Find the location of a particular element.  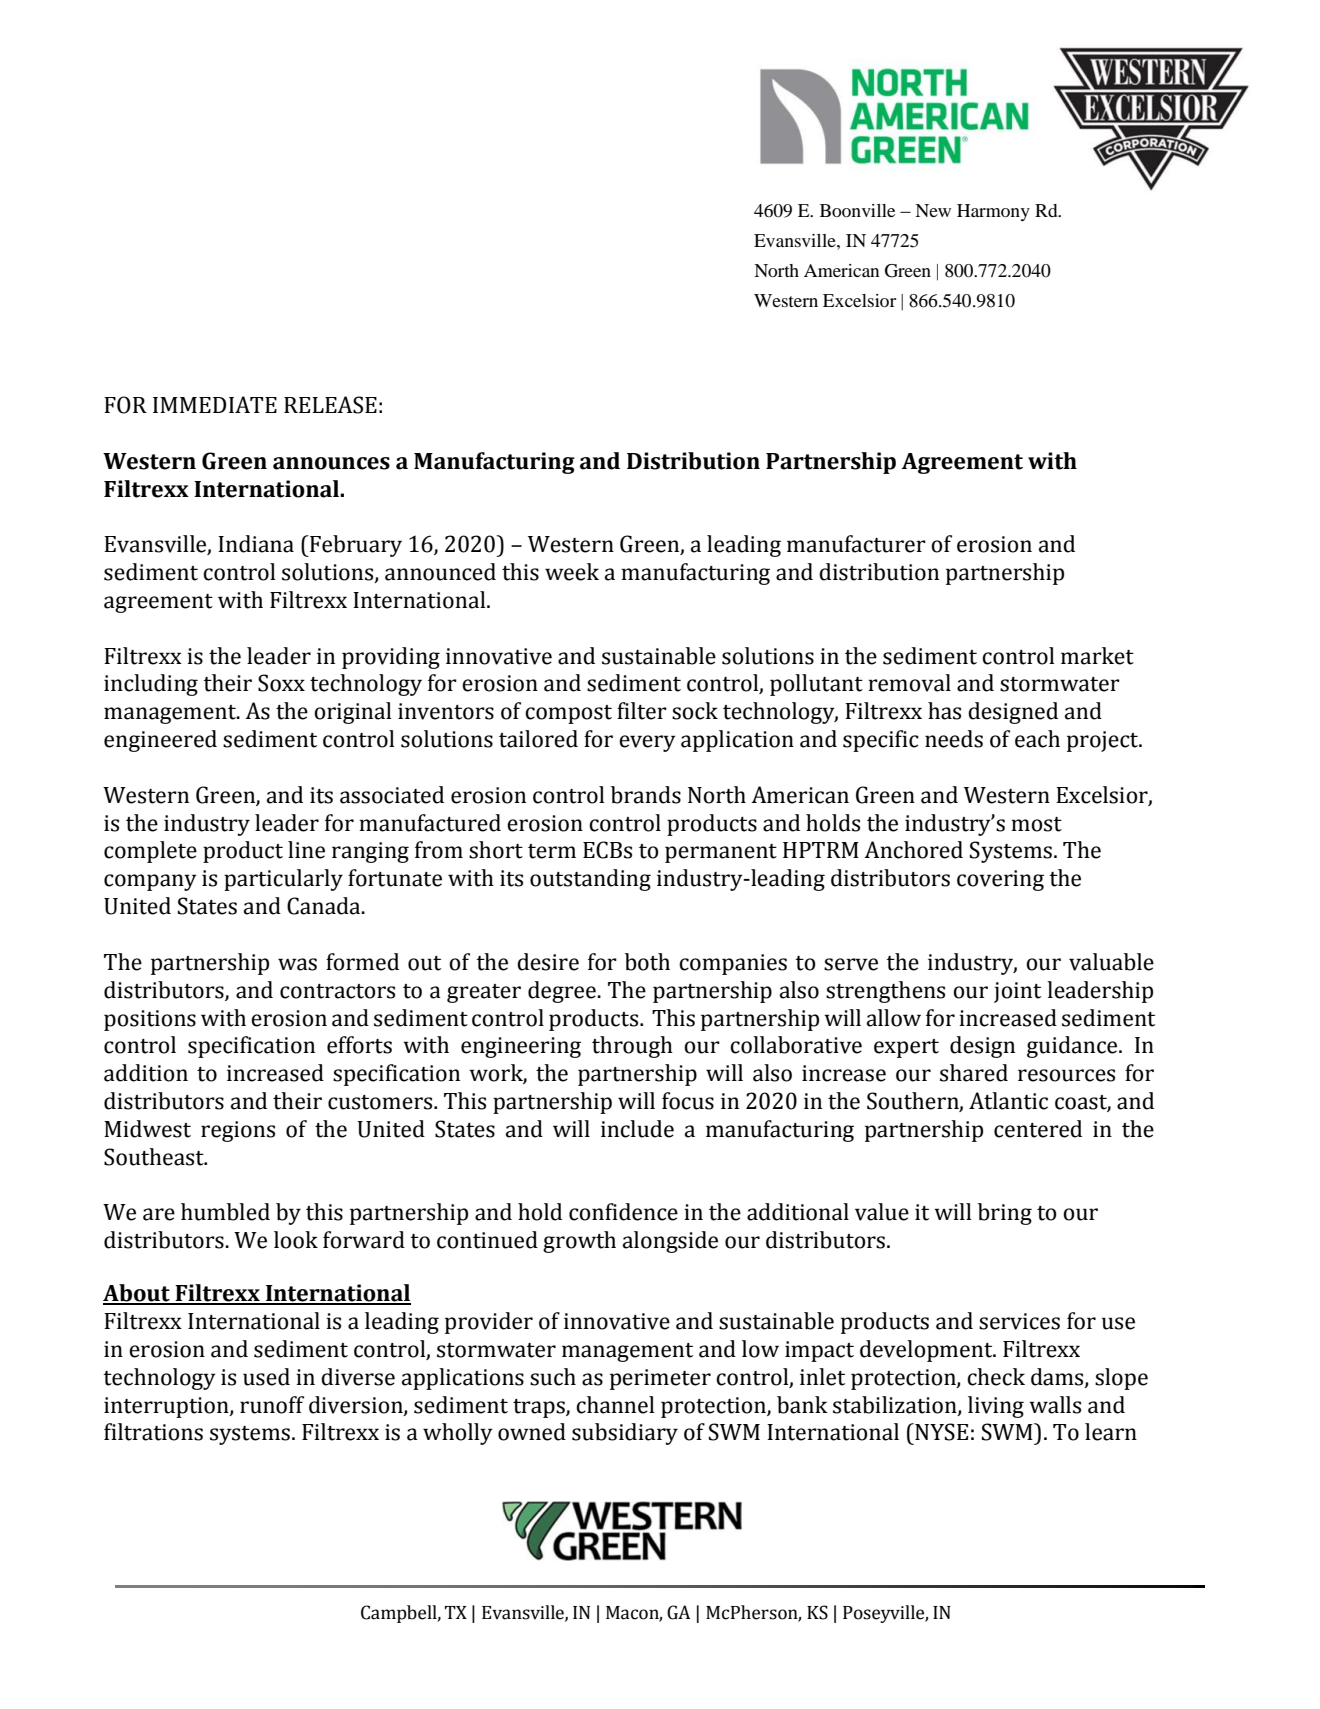

Atlantic is located at coordinates (1008, 1101).
